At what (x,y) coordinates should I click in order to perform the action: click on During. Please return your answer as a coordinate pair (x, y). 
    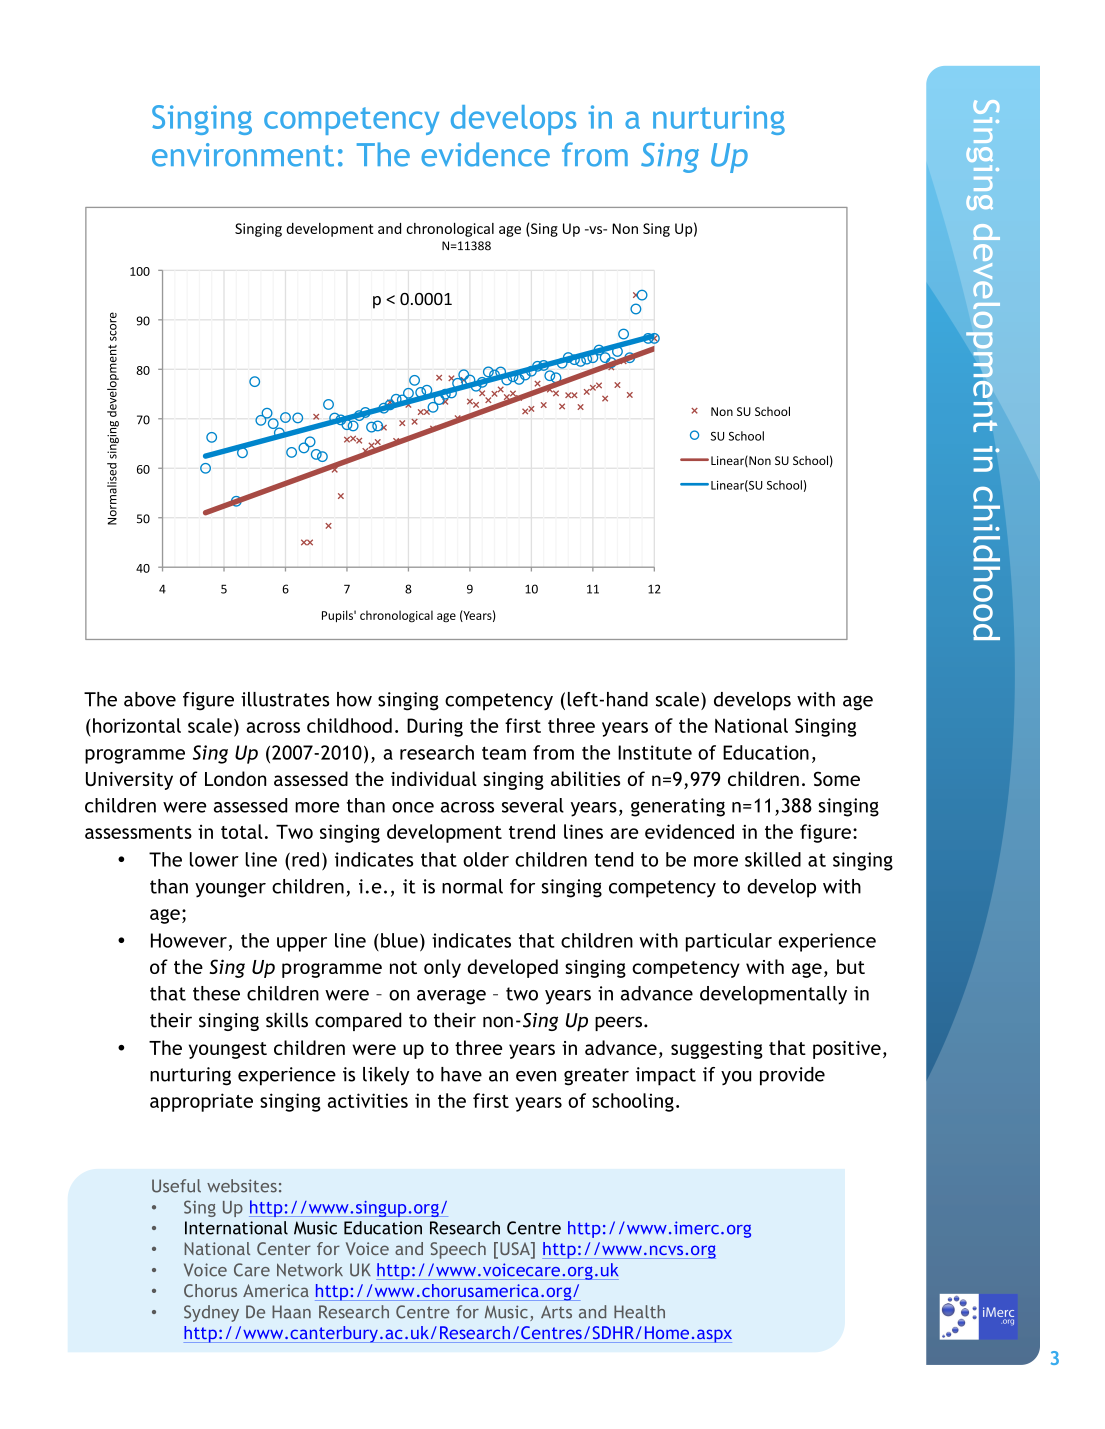
    Looking at the image, I should click on (435, 727).
